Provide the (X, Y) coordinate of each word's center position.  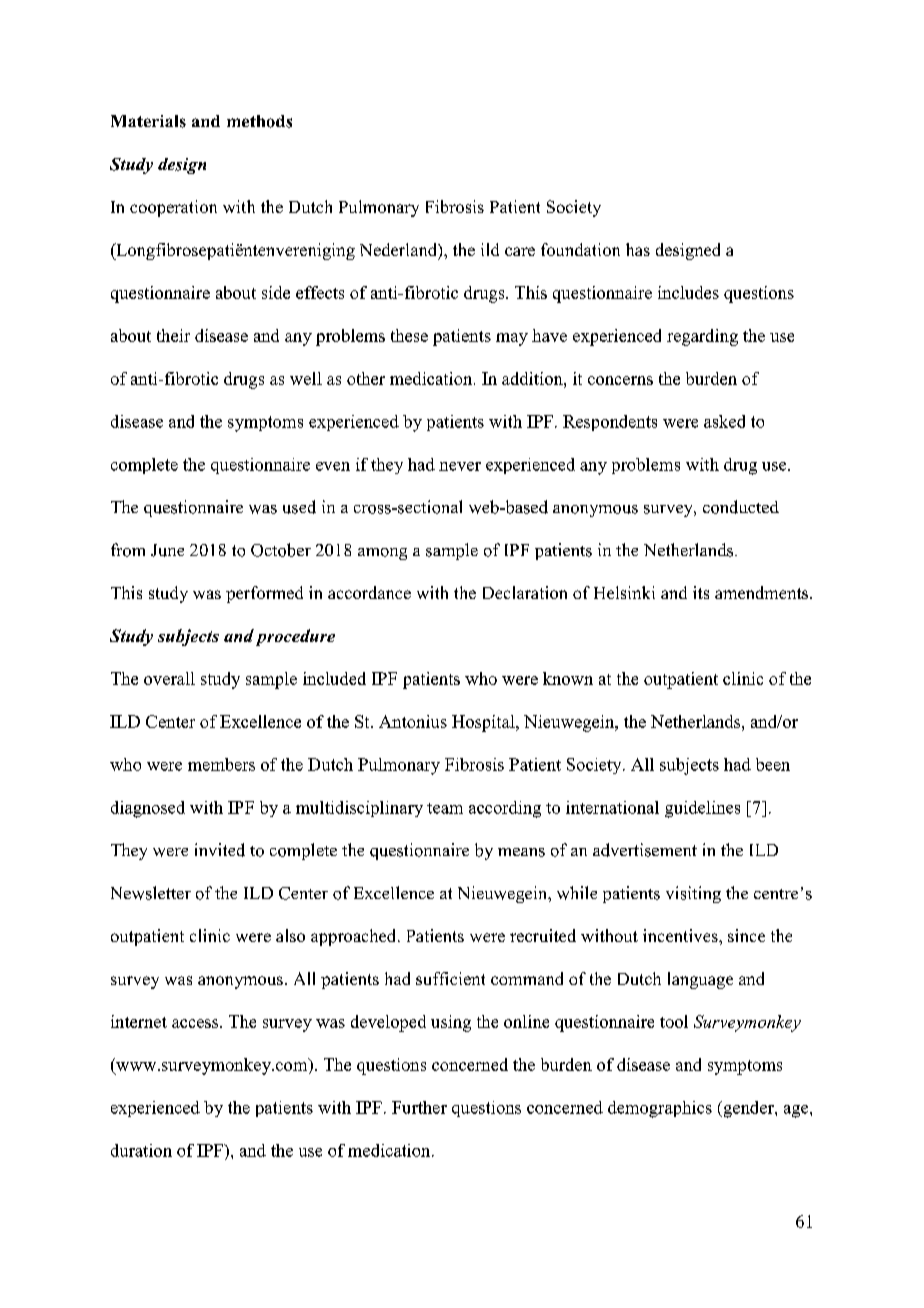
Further (419, 1107)
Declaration (525, 592)
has (638, 249)
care (520, 251)
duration (141, 1150)
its (701, 592)
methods (259, 121)
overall (169, 678)
